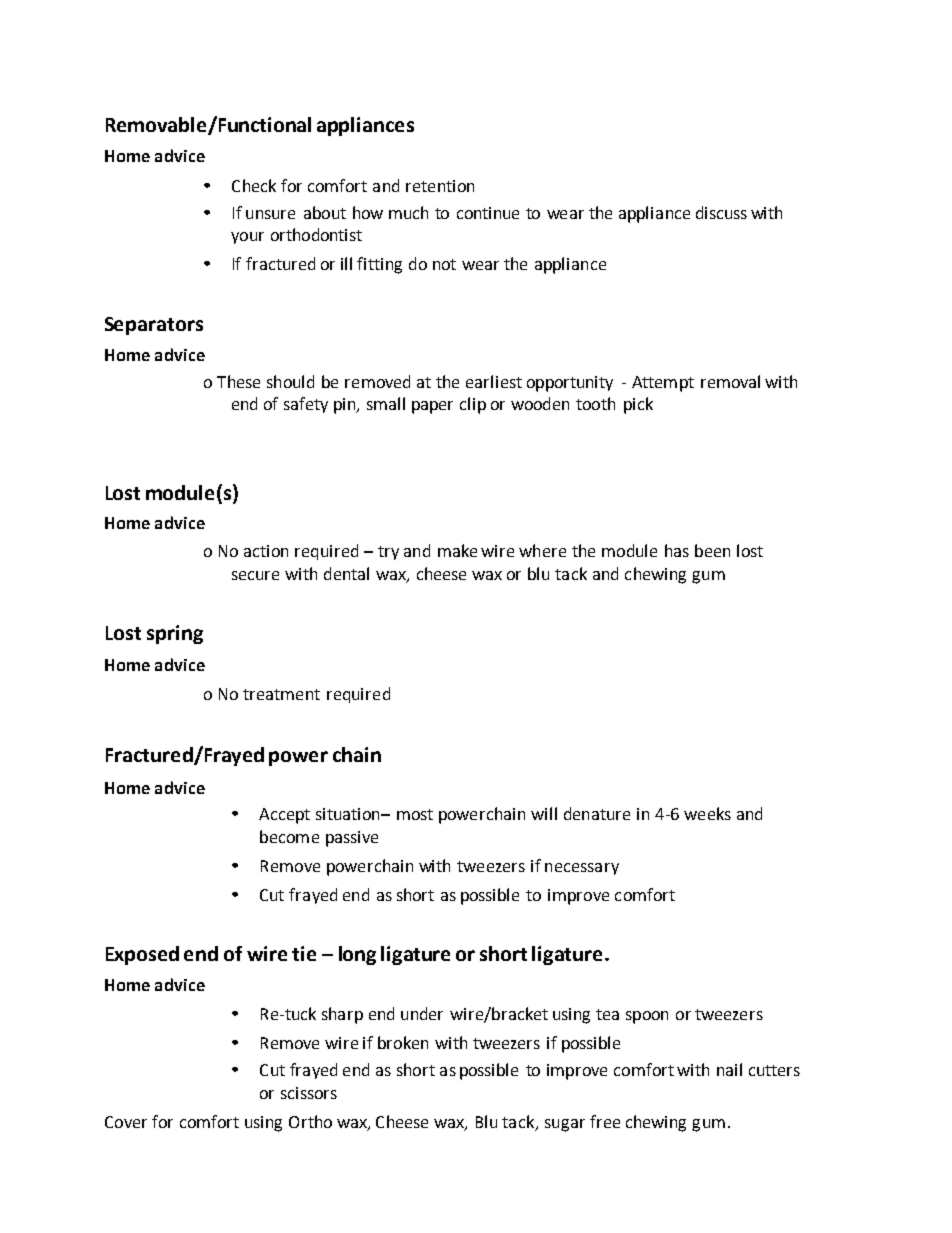 This screenshot has width=952, height=1233. Describe the element at coordinates (284, 816) in the screenshot. I see `Accept` at that location.
